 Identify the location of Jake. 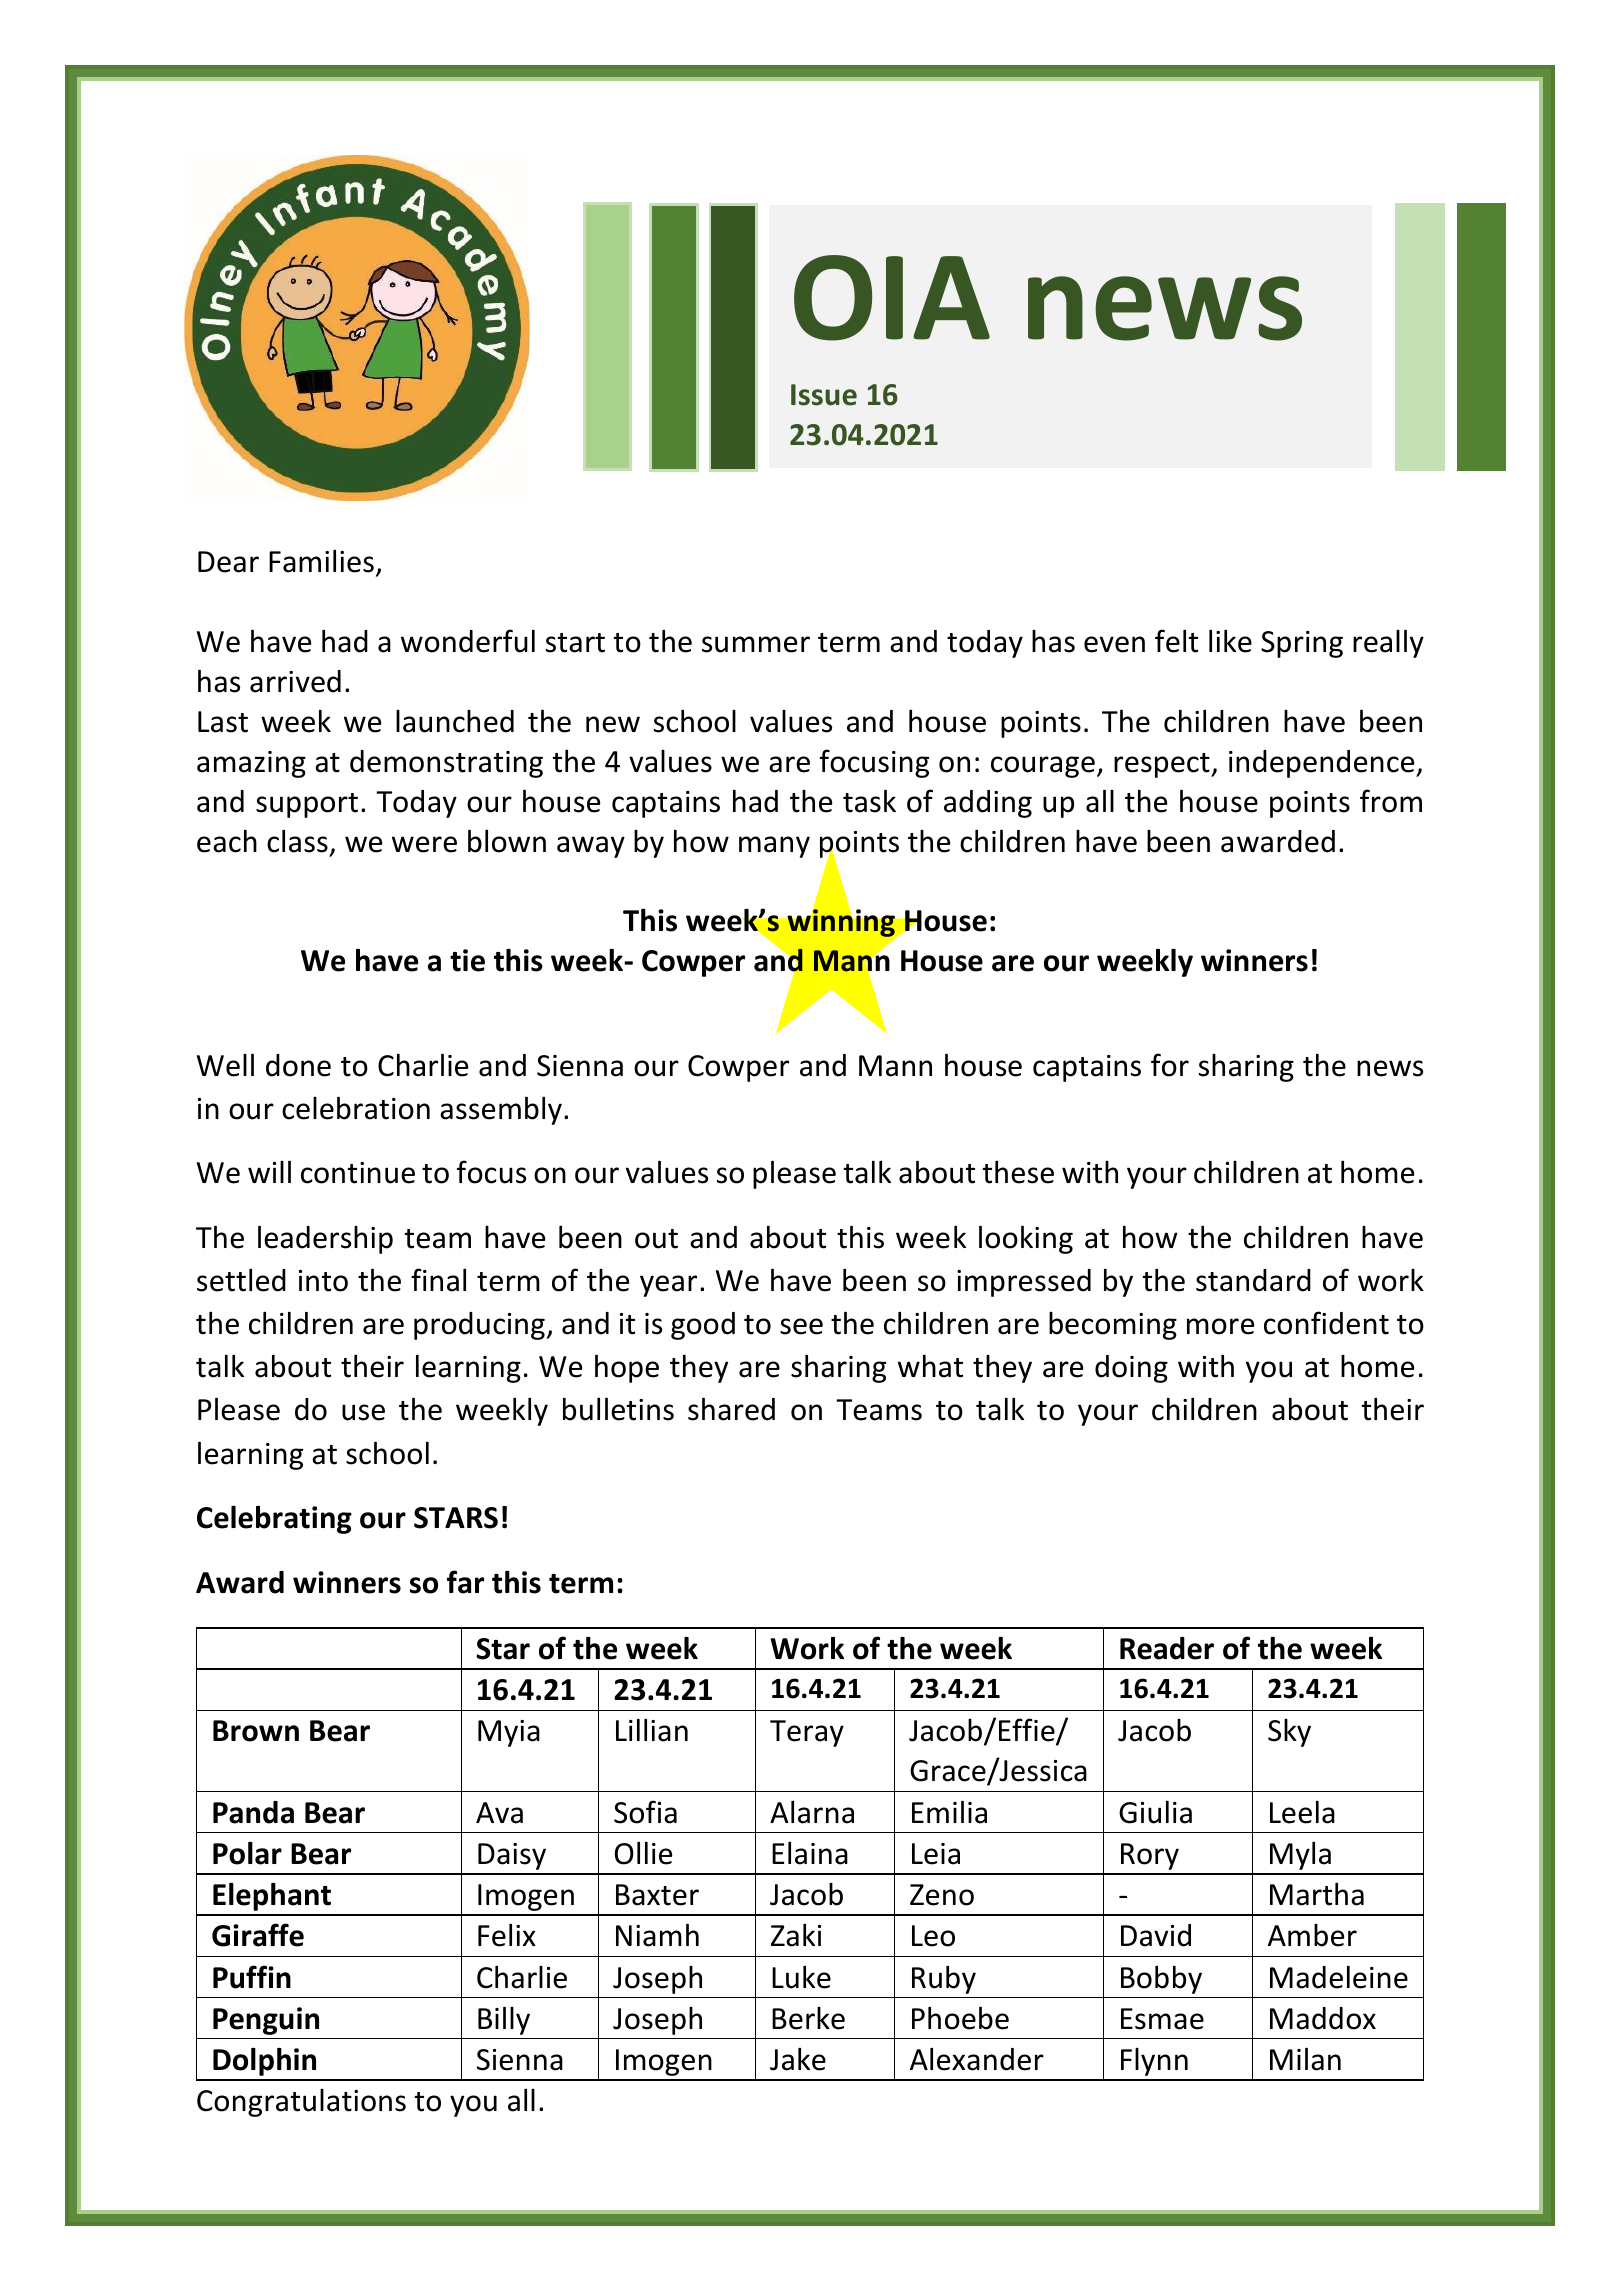
(798, 2059).
